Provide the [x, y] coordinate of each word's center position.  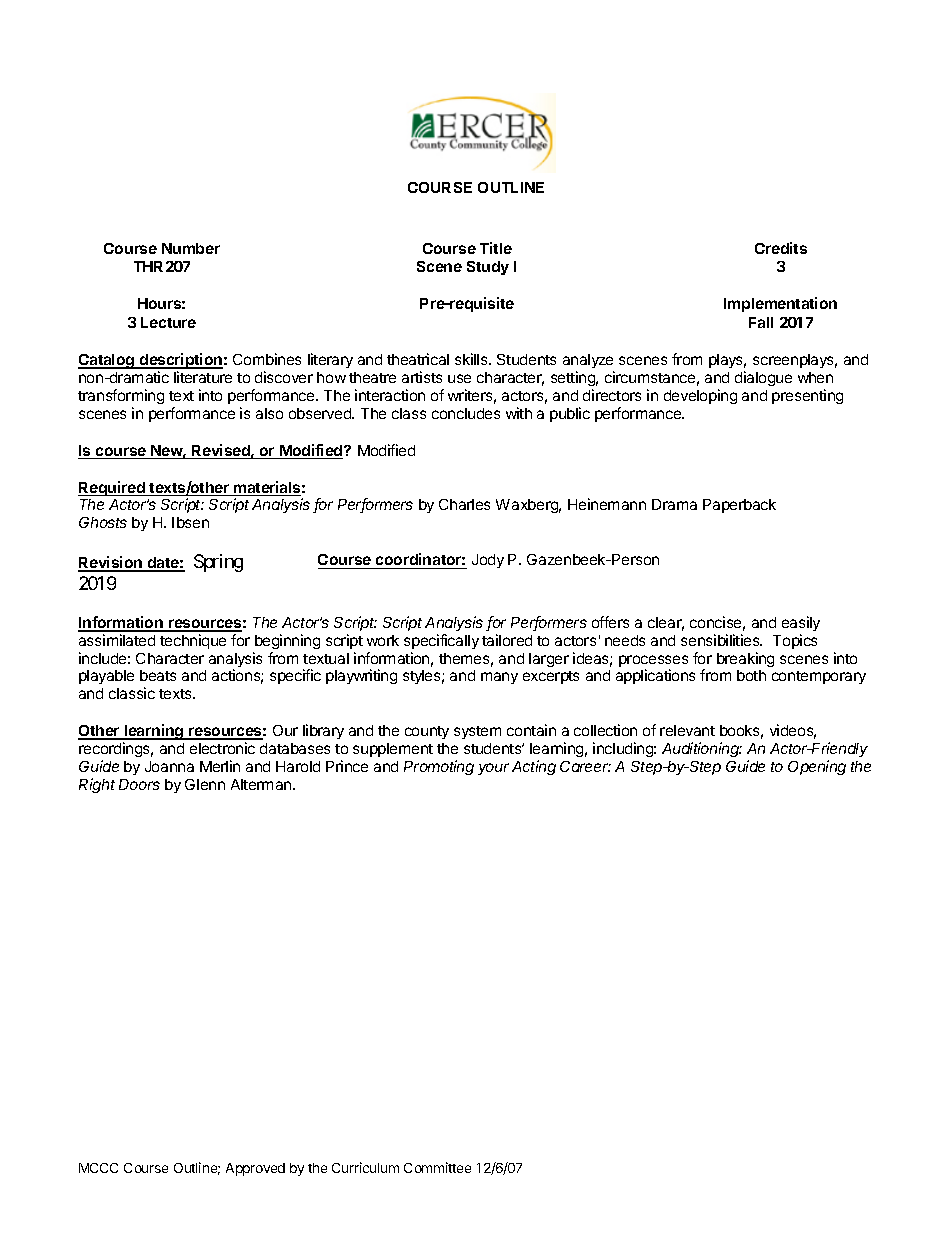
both [751, 675]
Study [488, 268]
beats [158, 675]
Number [191, 248]
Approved [255, 1169]
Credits [781, 248]
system [477, 732]
